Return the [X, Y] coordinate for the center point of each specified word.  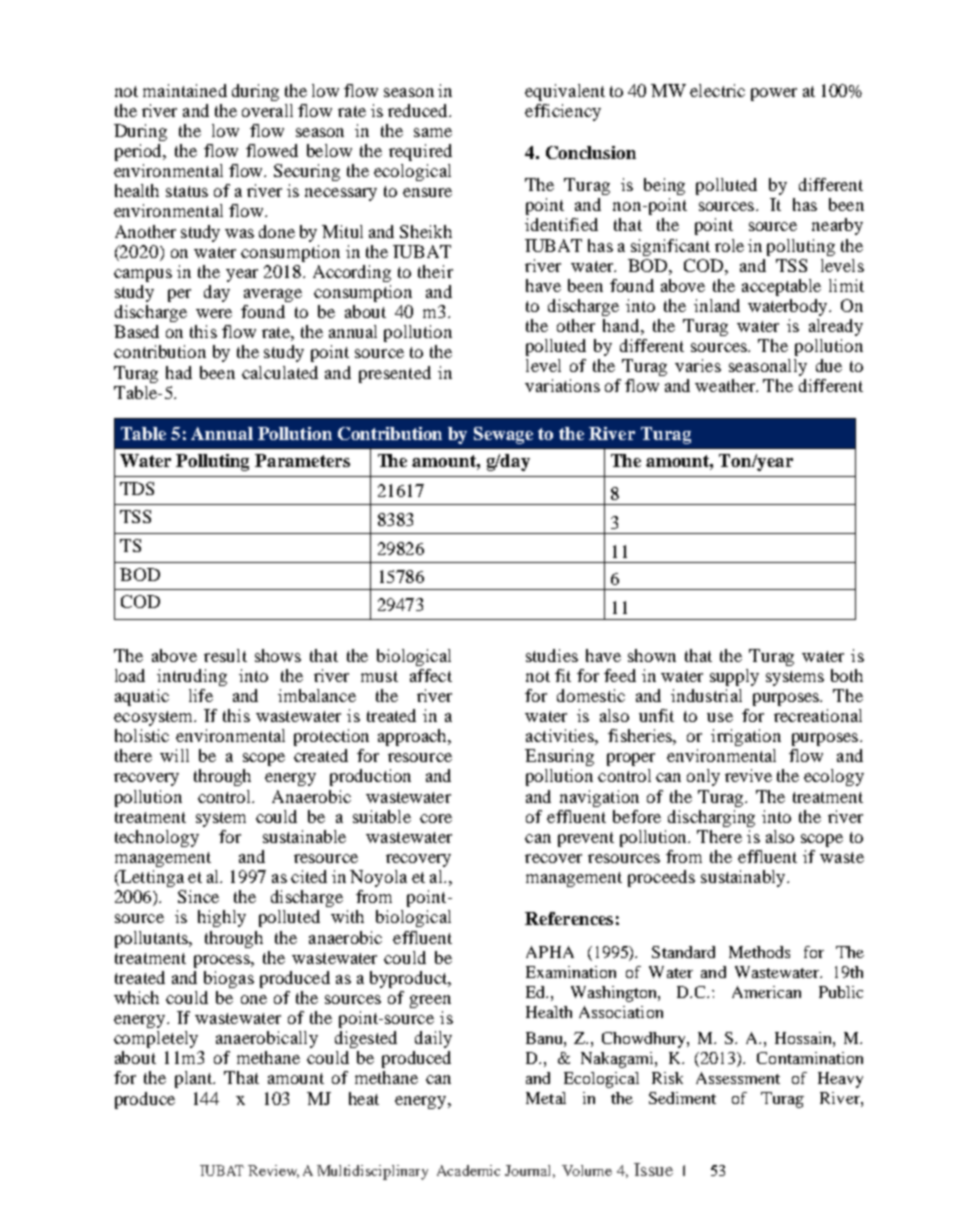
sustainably [744, 878]
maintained [185, 90]
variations [562, 385]
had [179, 372]
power [774, 94]
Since [198, 896]
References [569, 918]
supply [734, 677]
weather [726, 385]
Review [273, 1171]
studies [552, 655]
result [225, 655]
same [433, 132]
